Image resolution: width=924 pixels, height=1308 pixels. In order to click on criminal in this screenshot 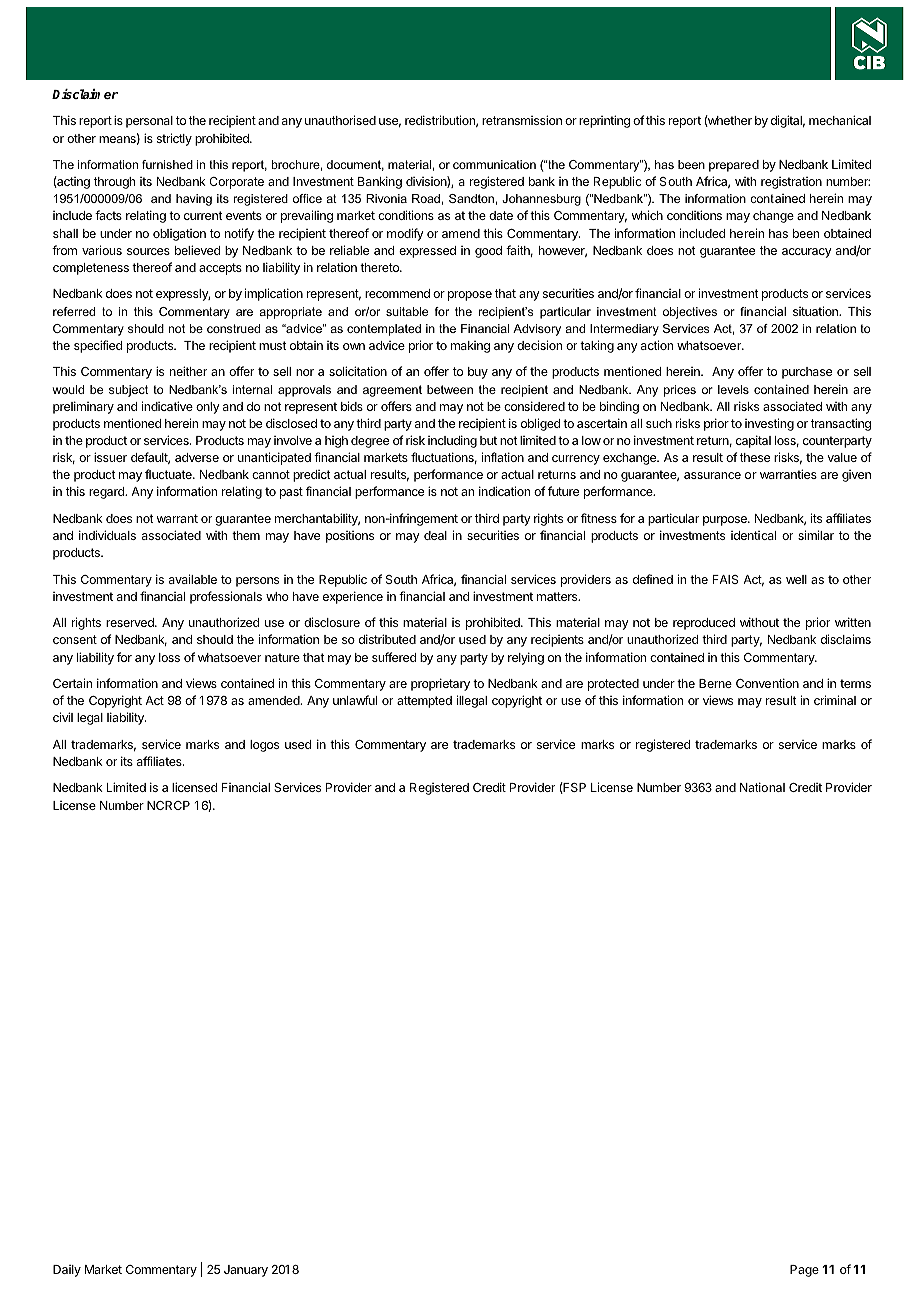, I will do `click(835, 700)`.
